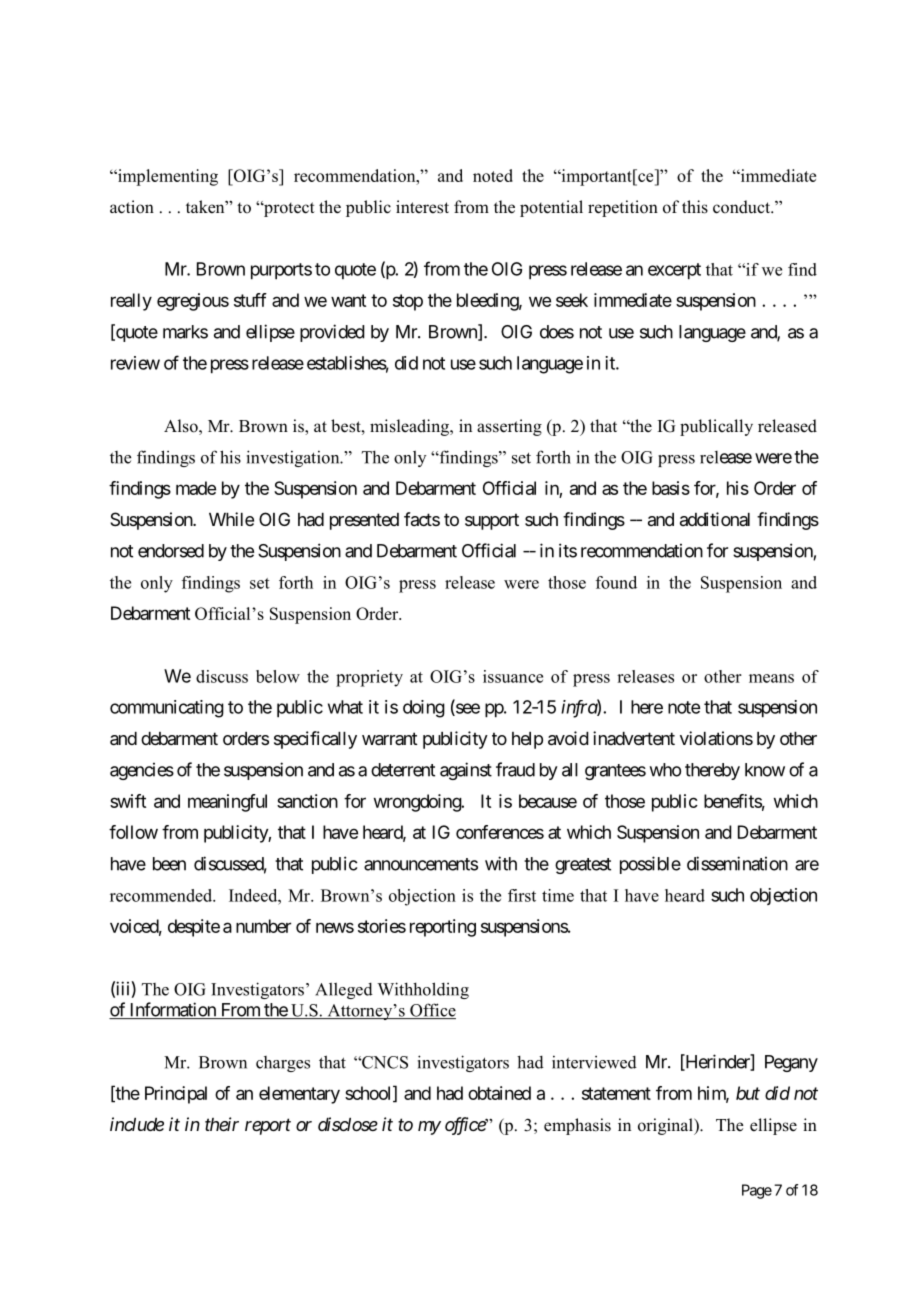  What do you see at coordinates (196, 488) in the screenshot?
I see `made` at bounding box center [196, 488].
